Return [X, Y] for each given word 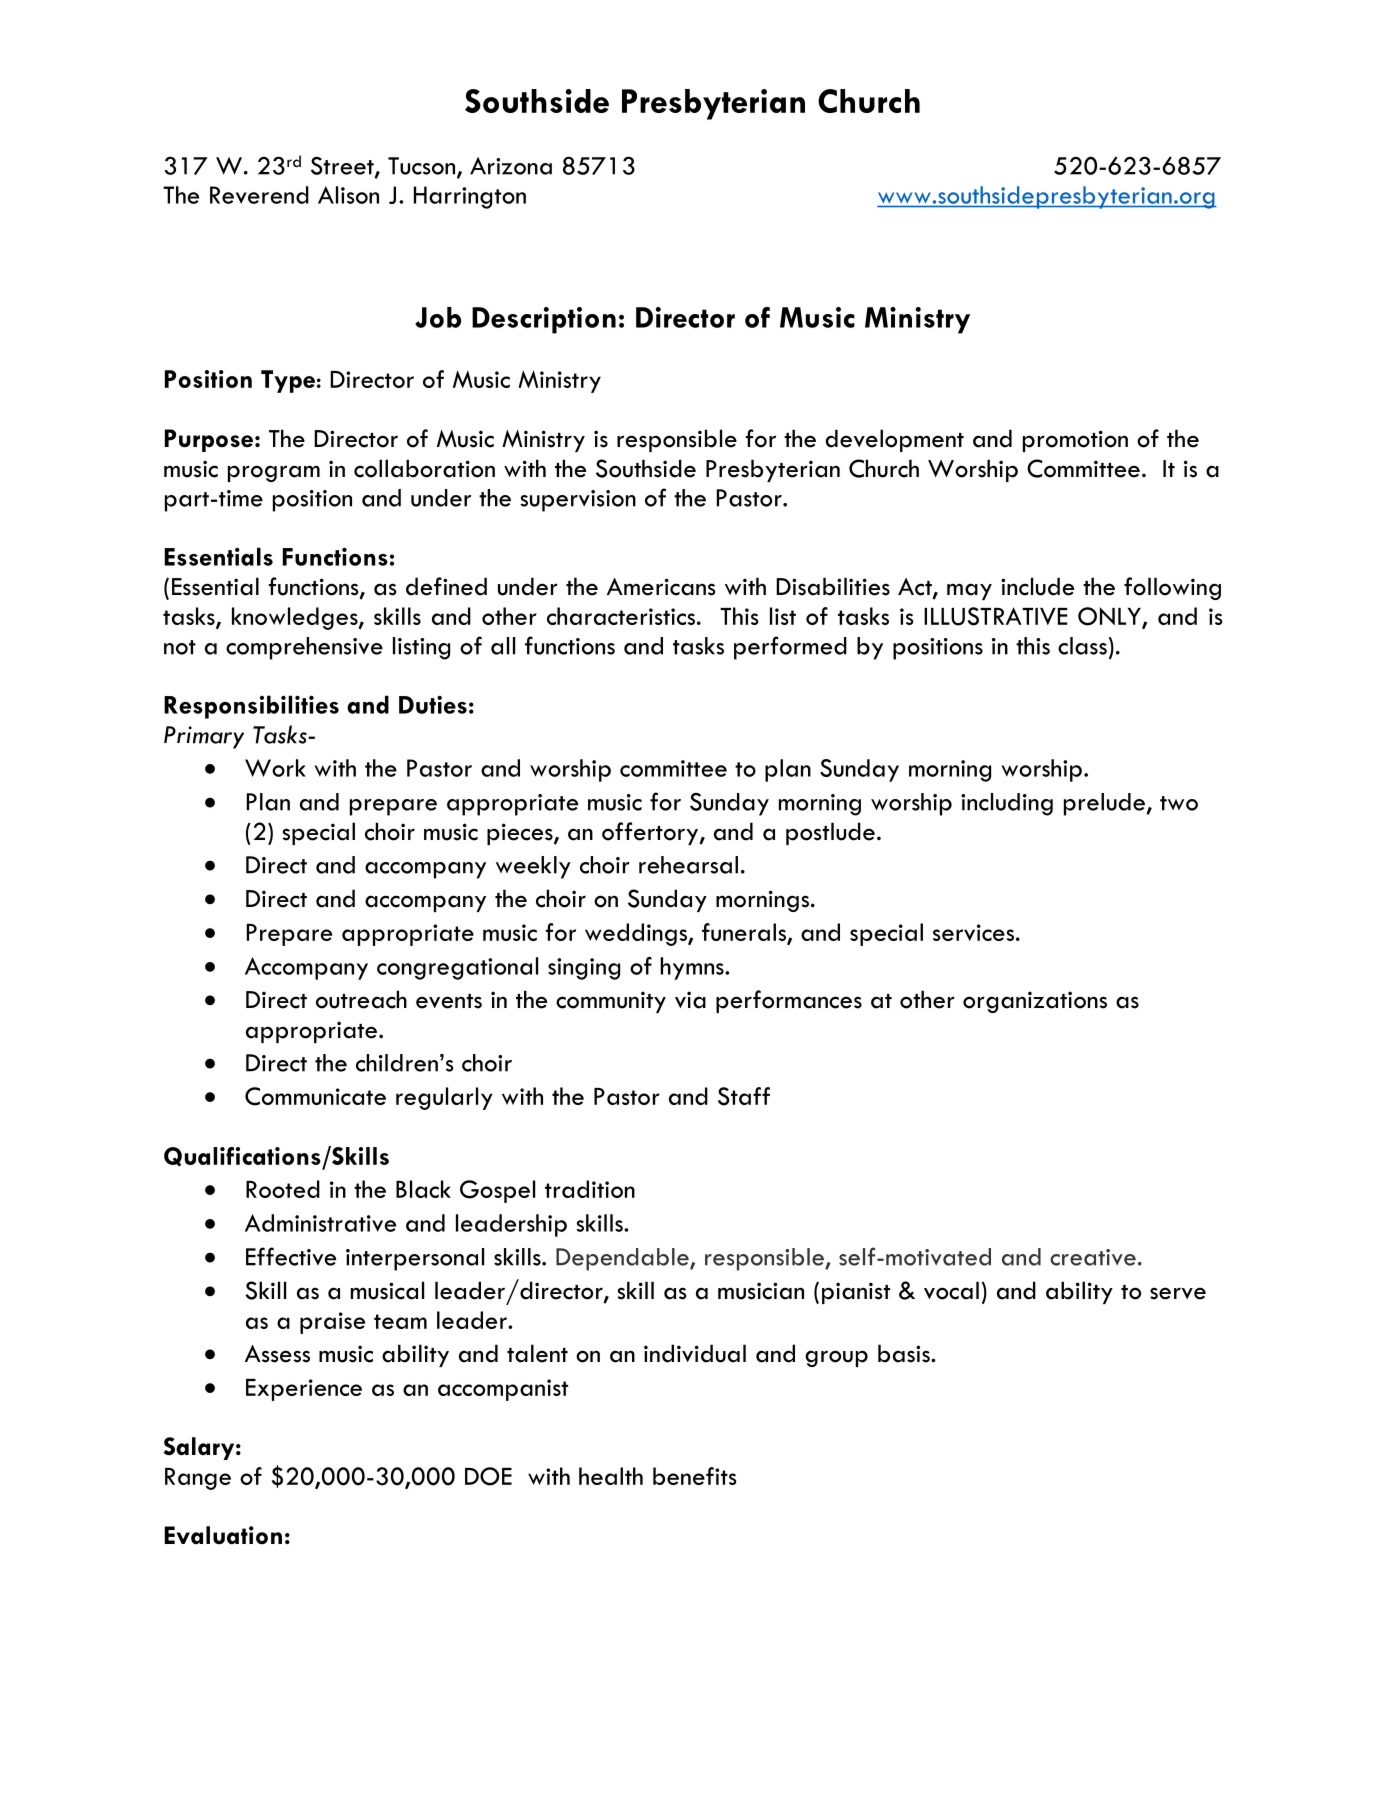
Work [275, 768]
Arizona [511, 166]
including [1007, 804]
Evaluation [223, 1535]
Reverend [259, 195]
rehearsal [688, 865]
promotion [1075, 441]
